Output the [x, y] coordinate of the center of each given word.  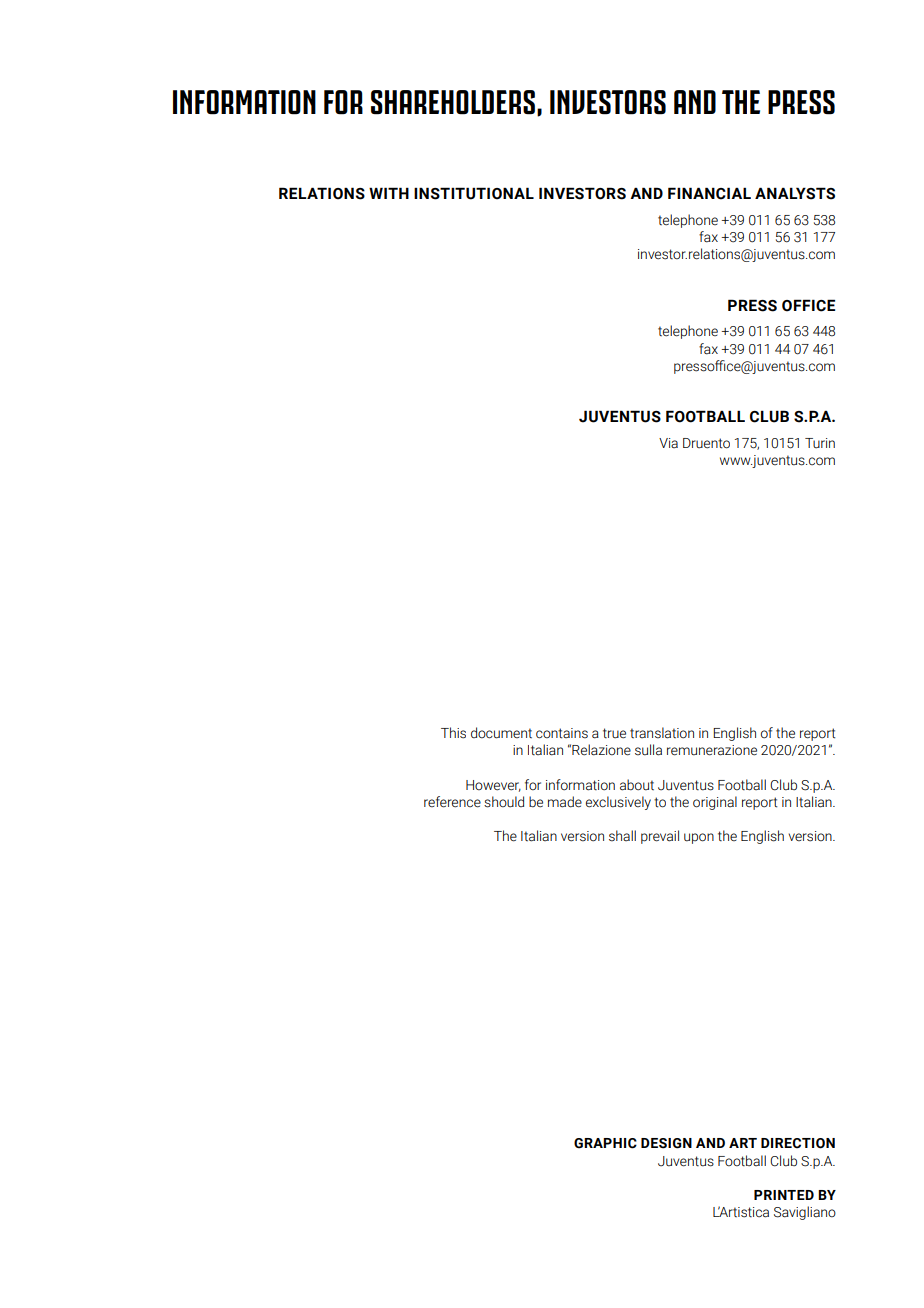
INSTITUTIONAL [474, 193]
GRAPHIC [605, 1143]
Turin [820, 443]
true [614, 733]
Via [668, 443]
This [453, 733]
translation [662, 733]
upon [699, 838]
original [715, 803]
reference [452, 802]
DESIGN [666, 1143]
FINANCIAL [709, 193]
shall [622, 836]
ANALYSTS [795, 193]
